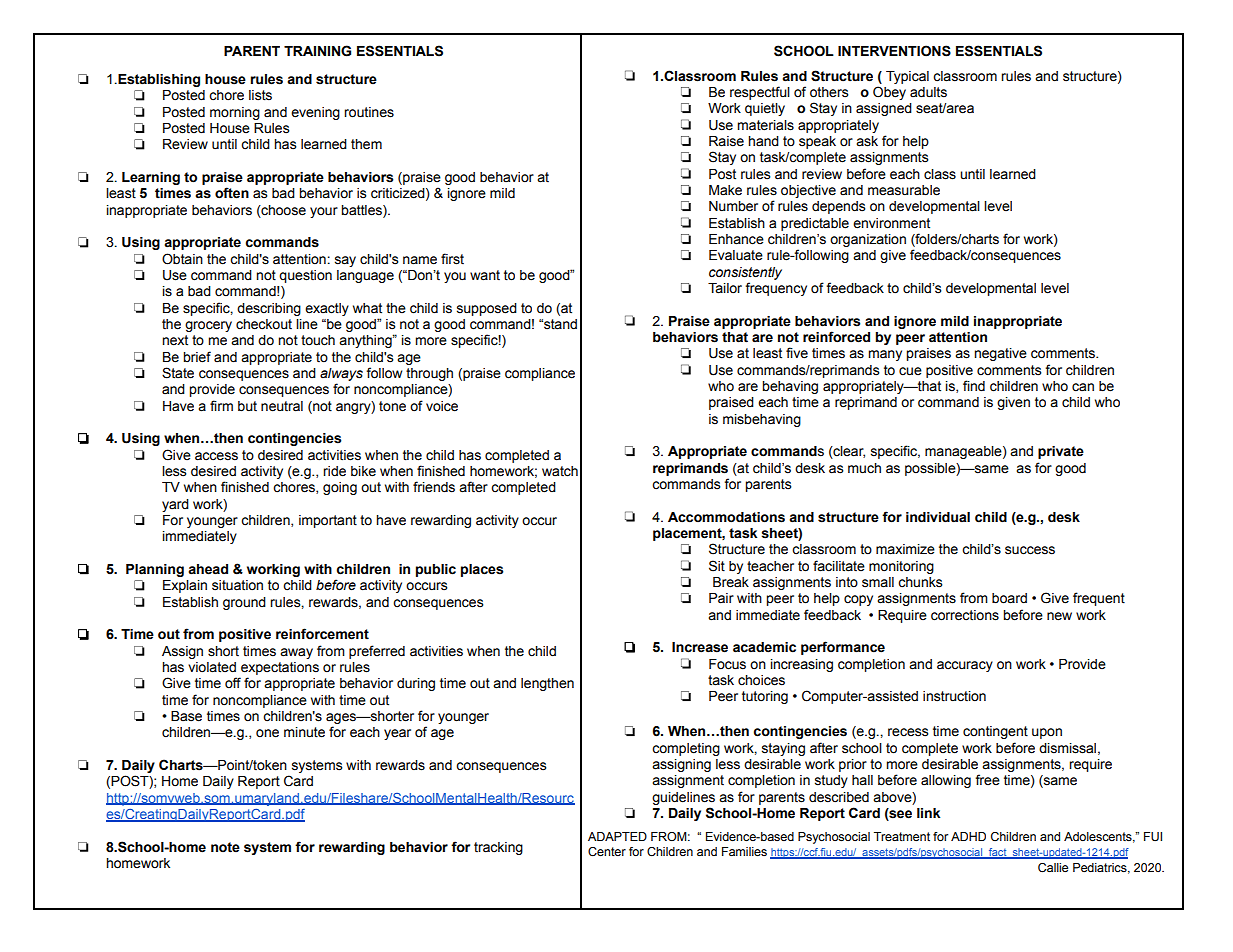 The width and height of the document is (1233, 952). I want to click on adults, so click(928, 92).
